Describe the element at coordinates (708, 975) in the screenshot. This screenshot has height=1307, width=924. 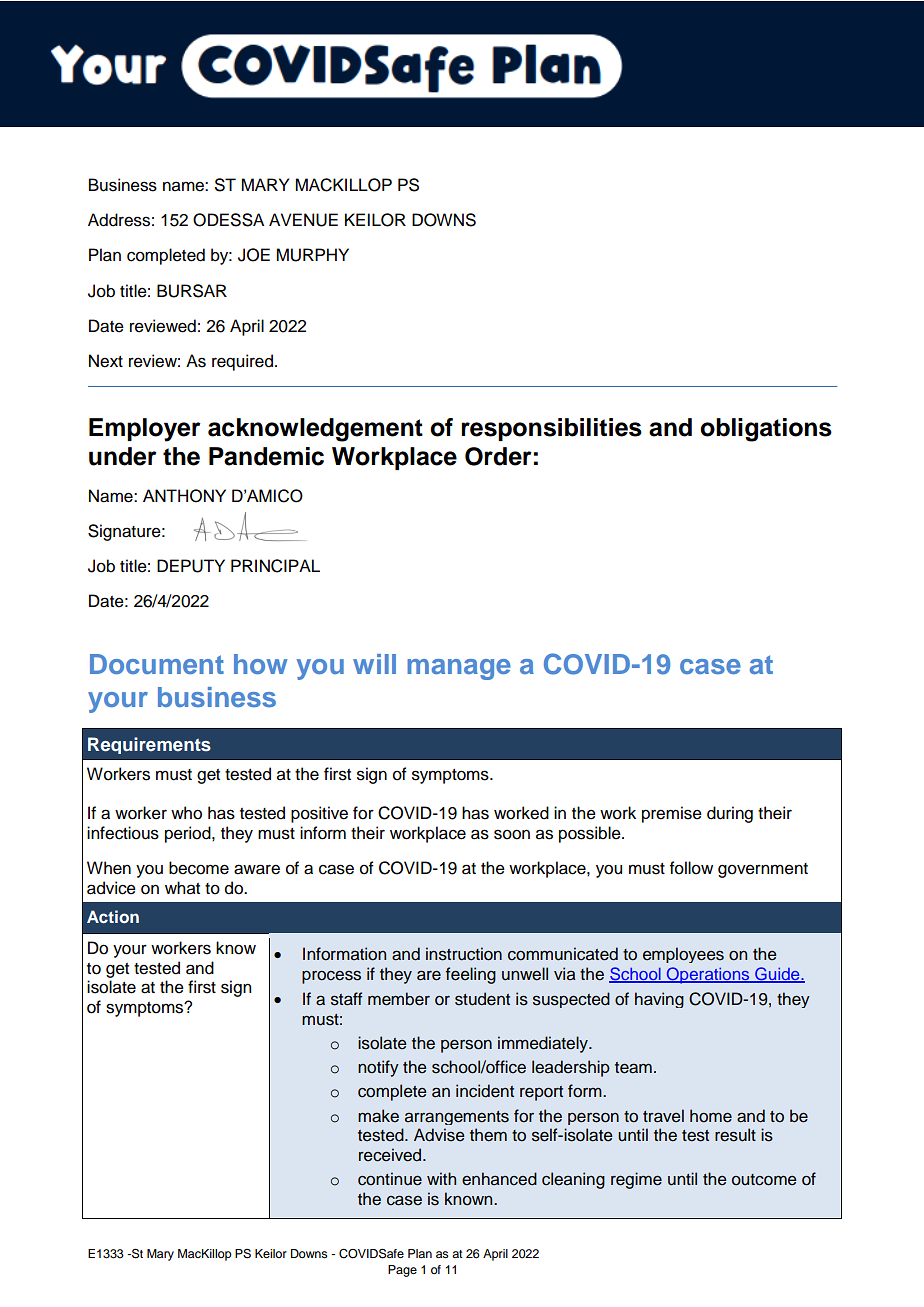
I see `Operations` at that location.
